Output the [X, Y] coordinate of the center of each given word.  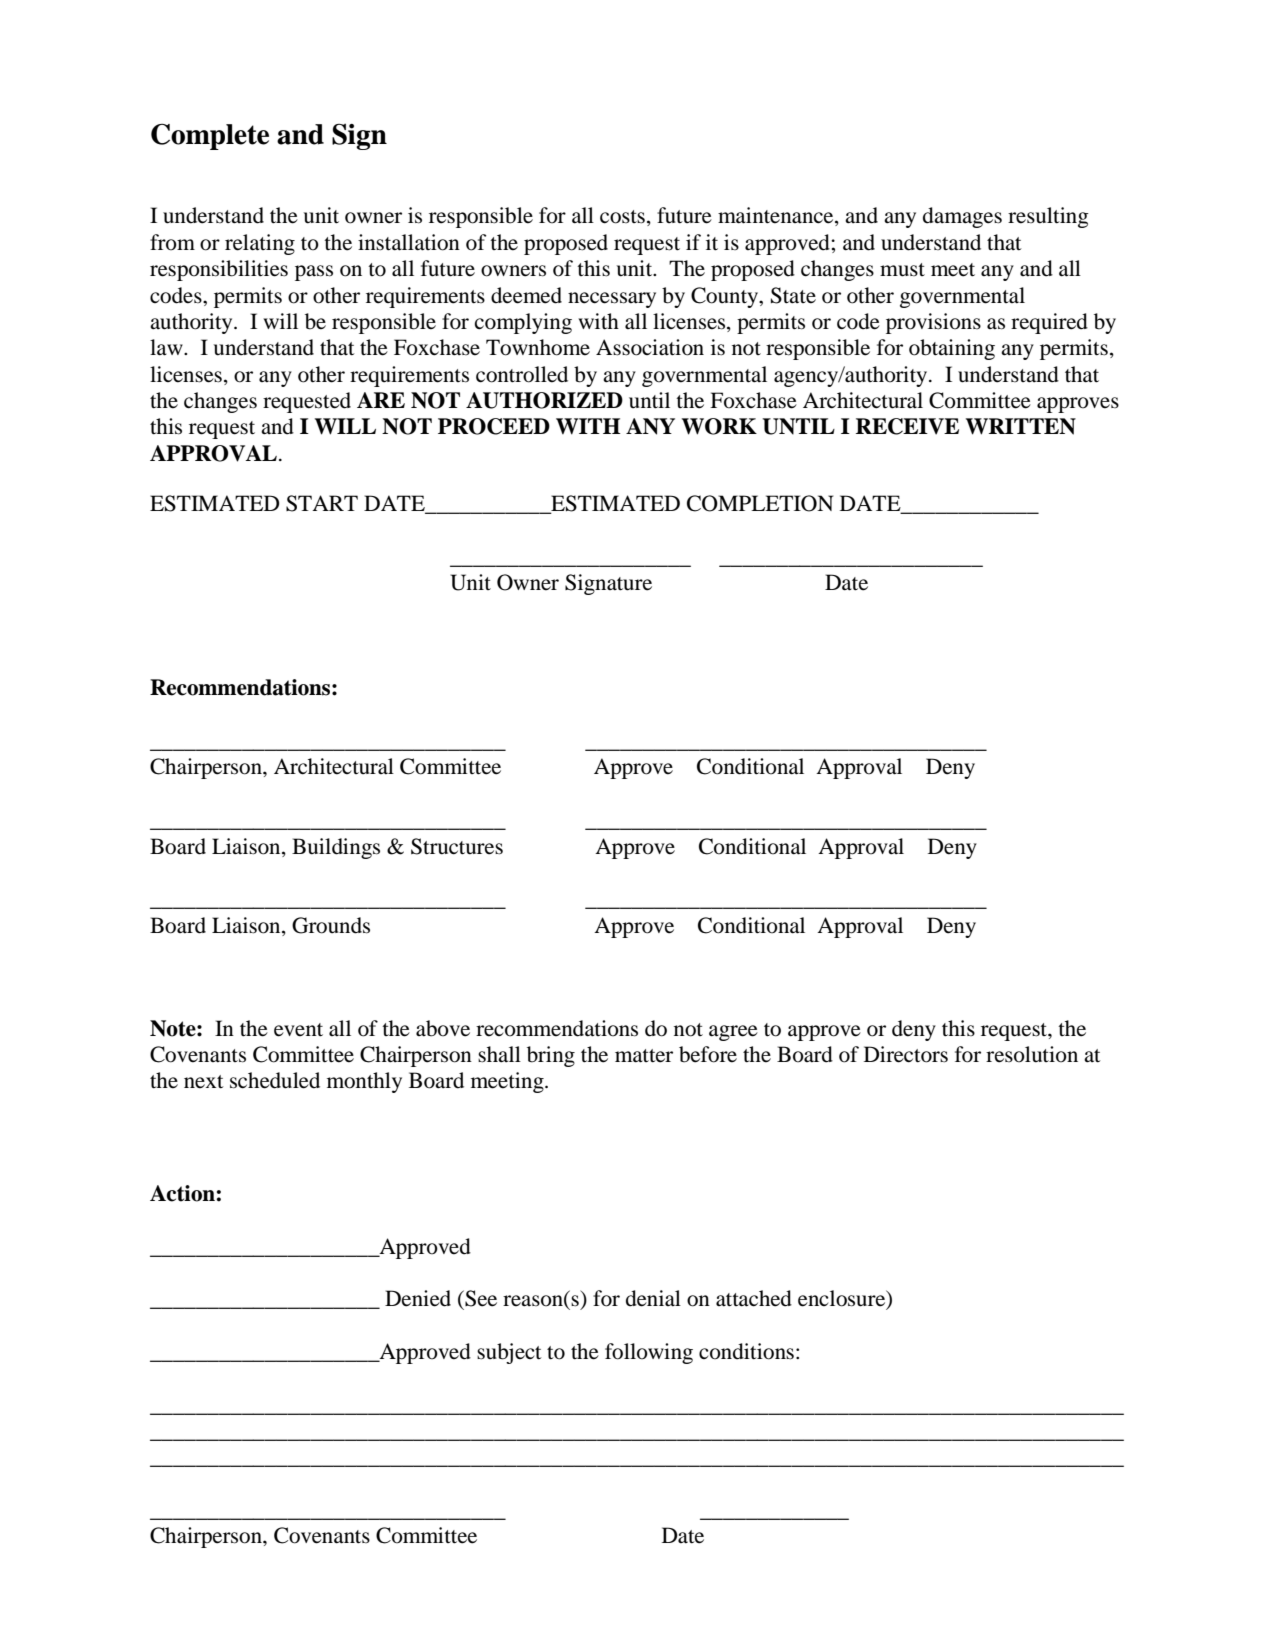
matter [644, 1056]
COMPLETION [760, 503]
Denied [418, 1298]
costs [622, 217]
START [322, 503]
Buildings [336, 848]
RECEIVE [907, 426]
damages [962, 217]
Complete [210, 137]
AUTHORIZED [544, 400]
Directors [906, 1054]
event [298, 1030]
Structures [457, 846]
